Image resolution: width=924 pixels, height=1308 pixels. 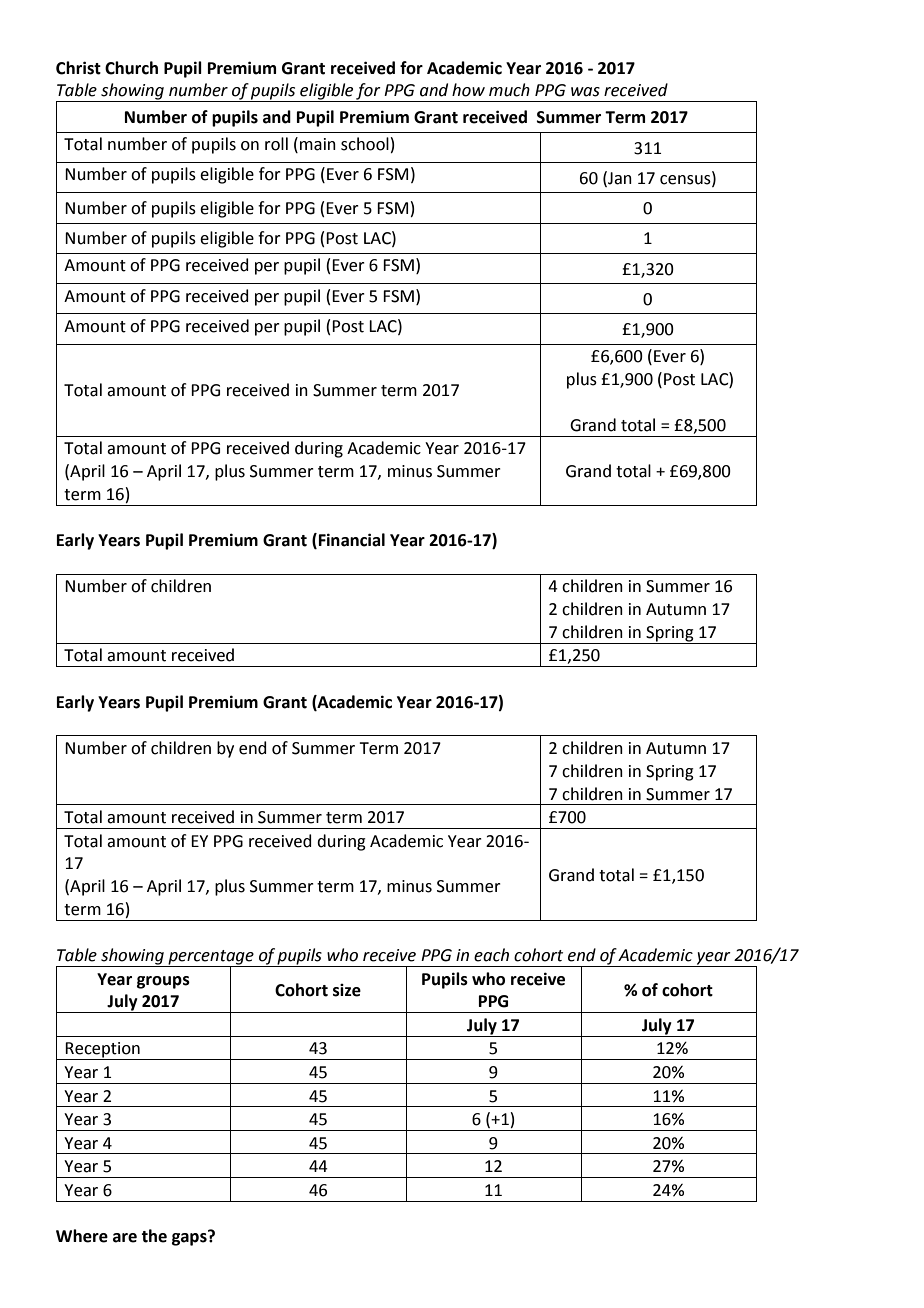 What do you see at coordinates (131, 68) in the screenshot?
I see `Church` at bounding box center [131, 68].
